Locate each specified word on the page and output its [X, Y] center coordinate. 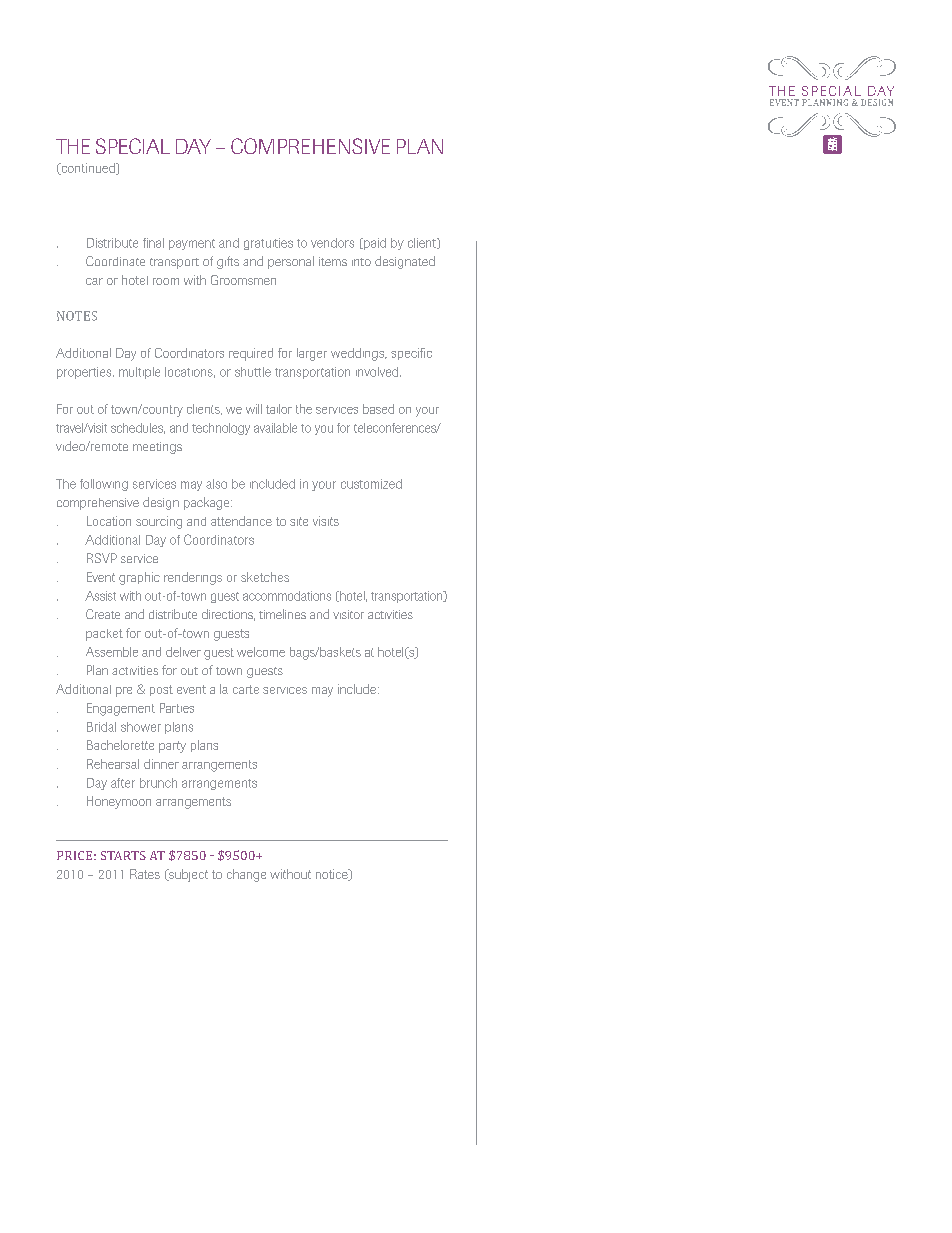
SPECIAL [133, 146]
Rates [145, 874]
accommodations [287, 596]
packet [104, 635]
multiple [139, 373]
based [378, 409]
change [246, 875]
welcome [261, 652]
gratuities [268, 244]
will [254, 409]
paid [374, 244]
